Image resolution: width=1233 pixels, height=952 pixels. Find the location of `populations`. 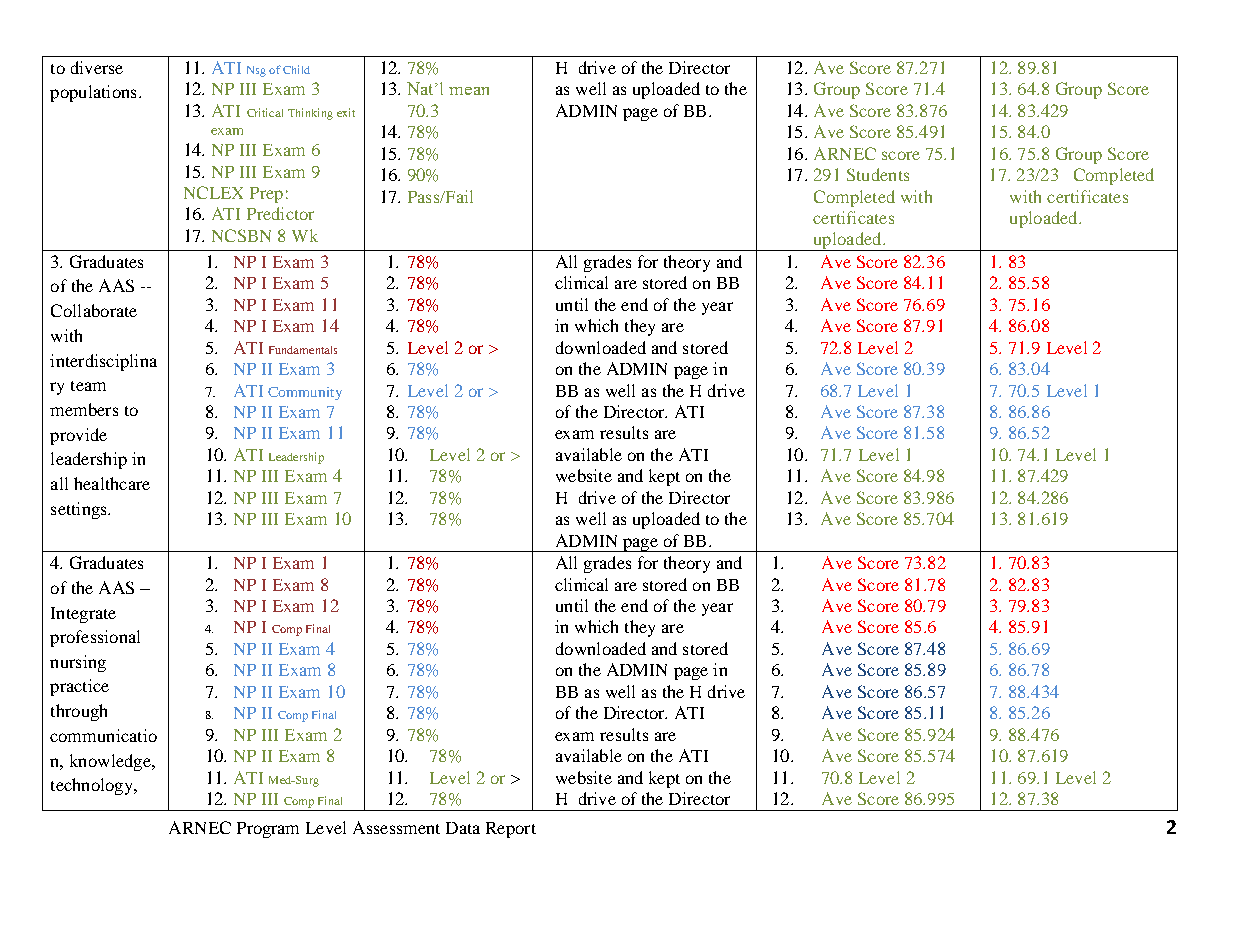

populations is located at coordinates (93, 93).
